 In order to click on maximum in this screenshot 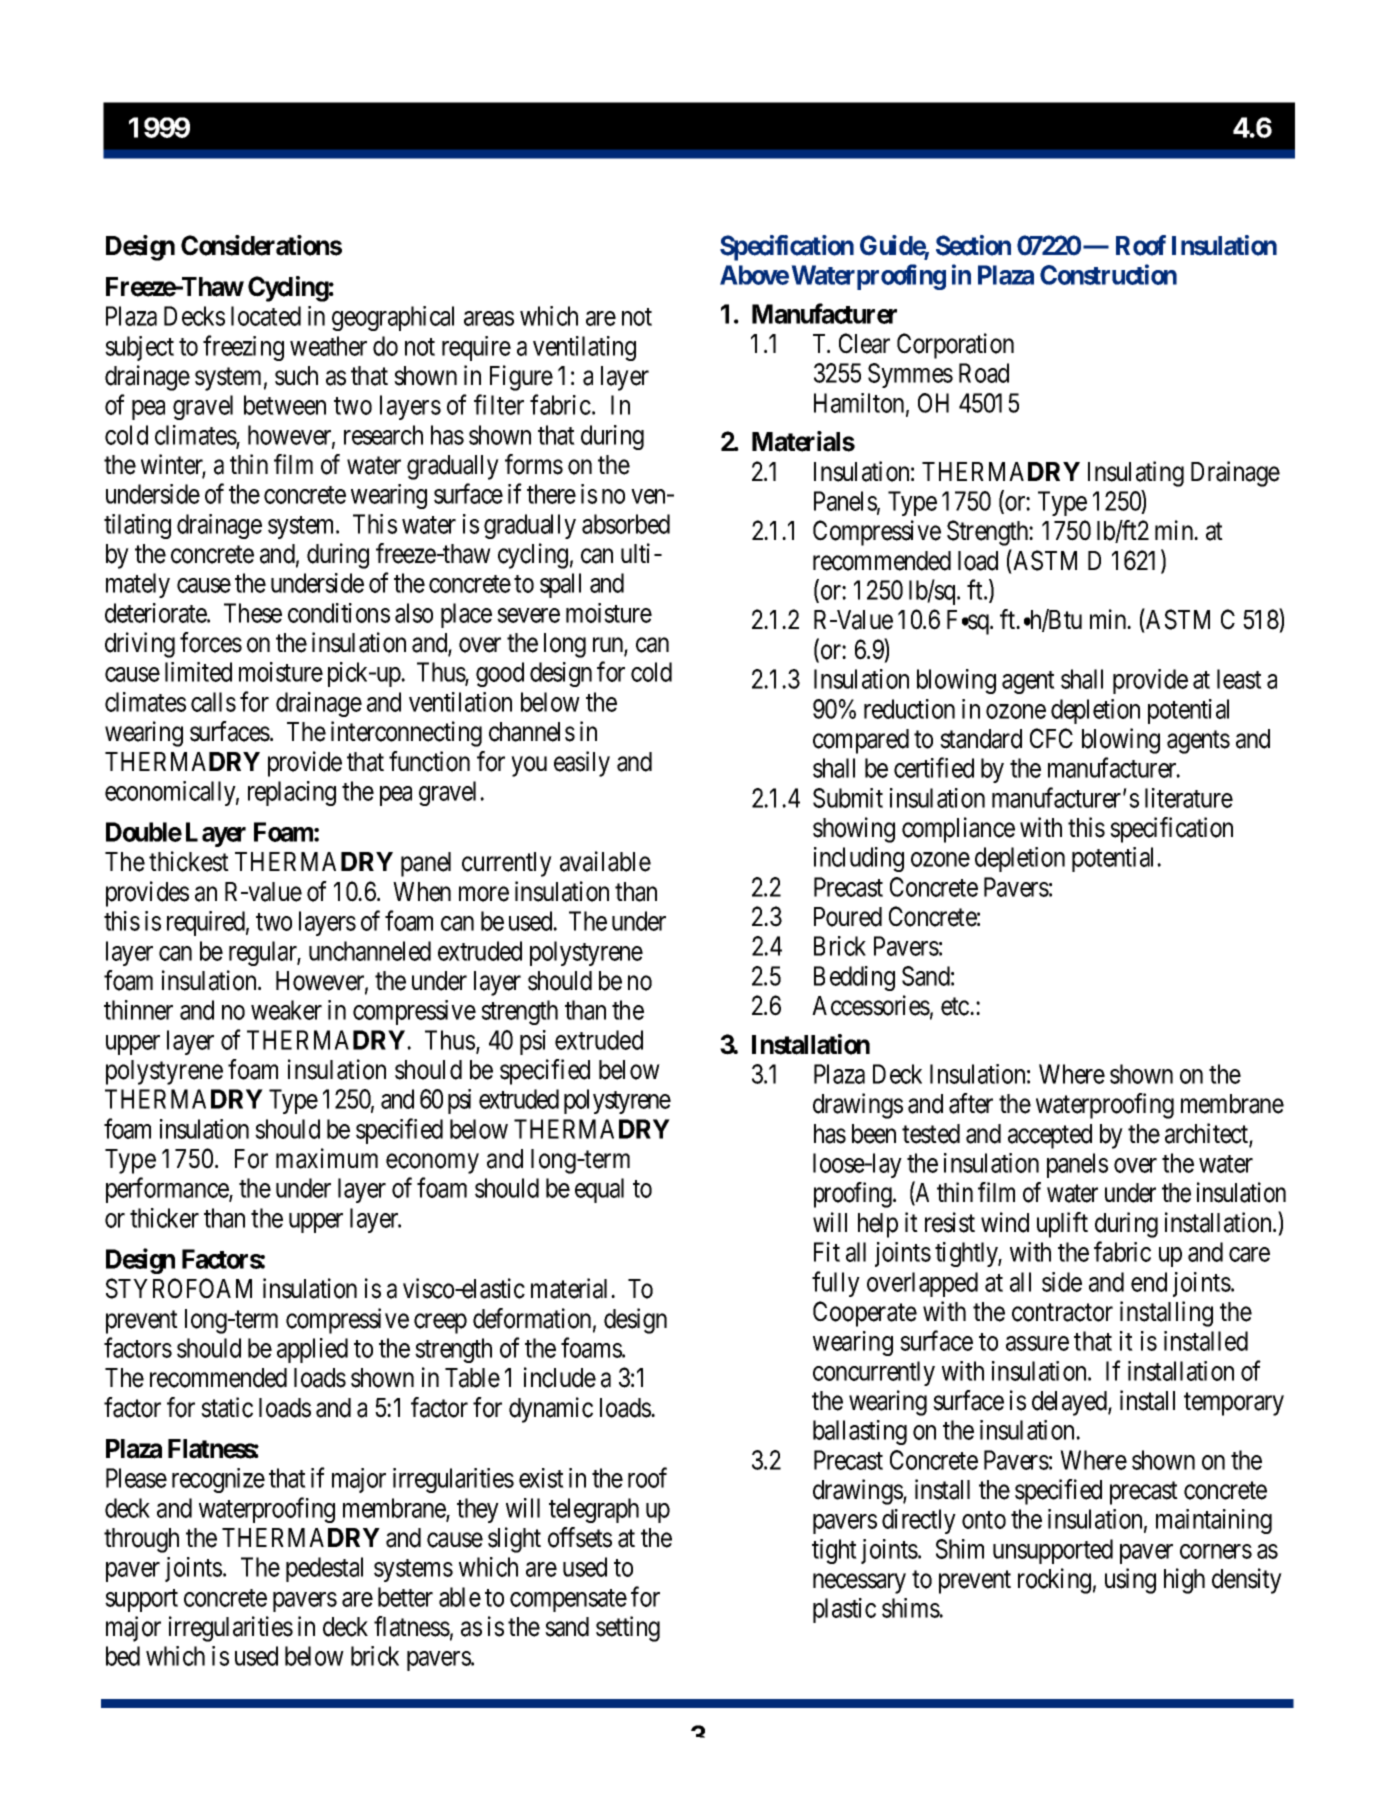, I will do `click(327, 1158)`.
